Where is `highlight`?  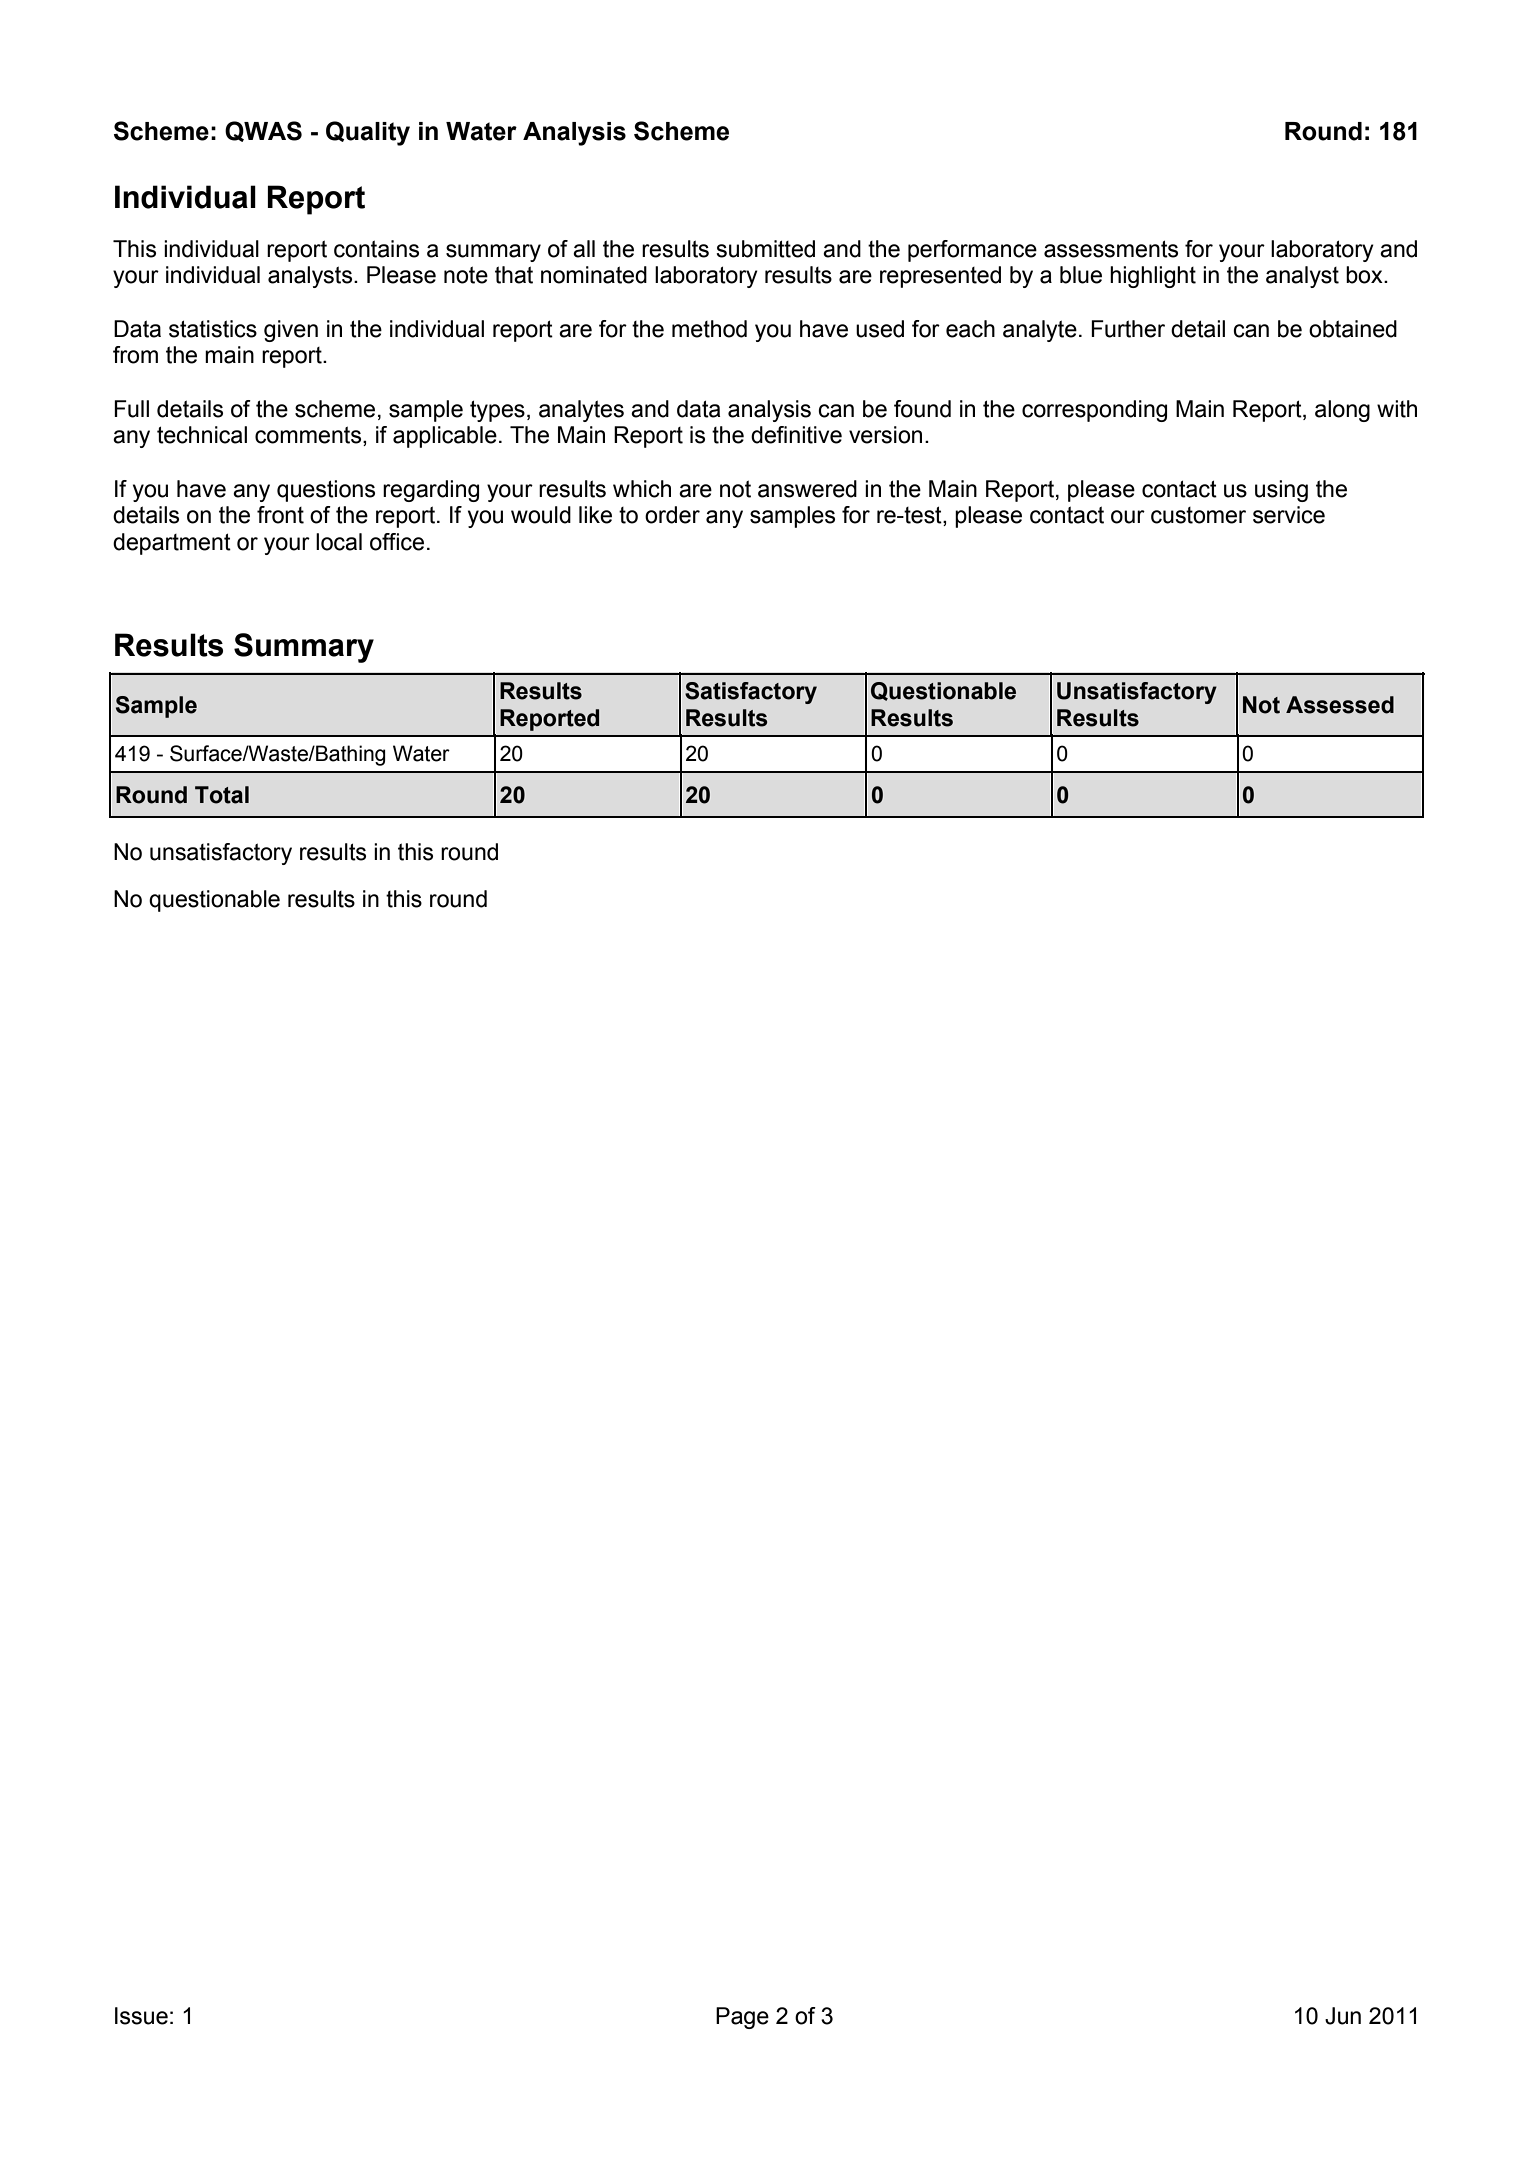 highlight is located at coordinates (1153, 277).
